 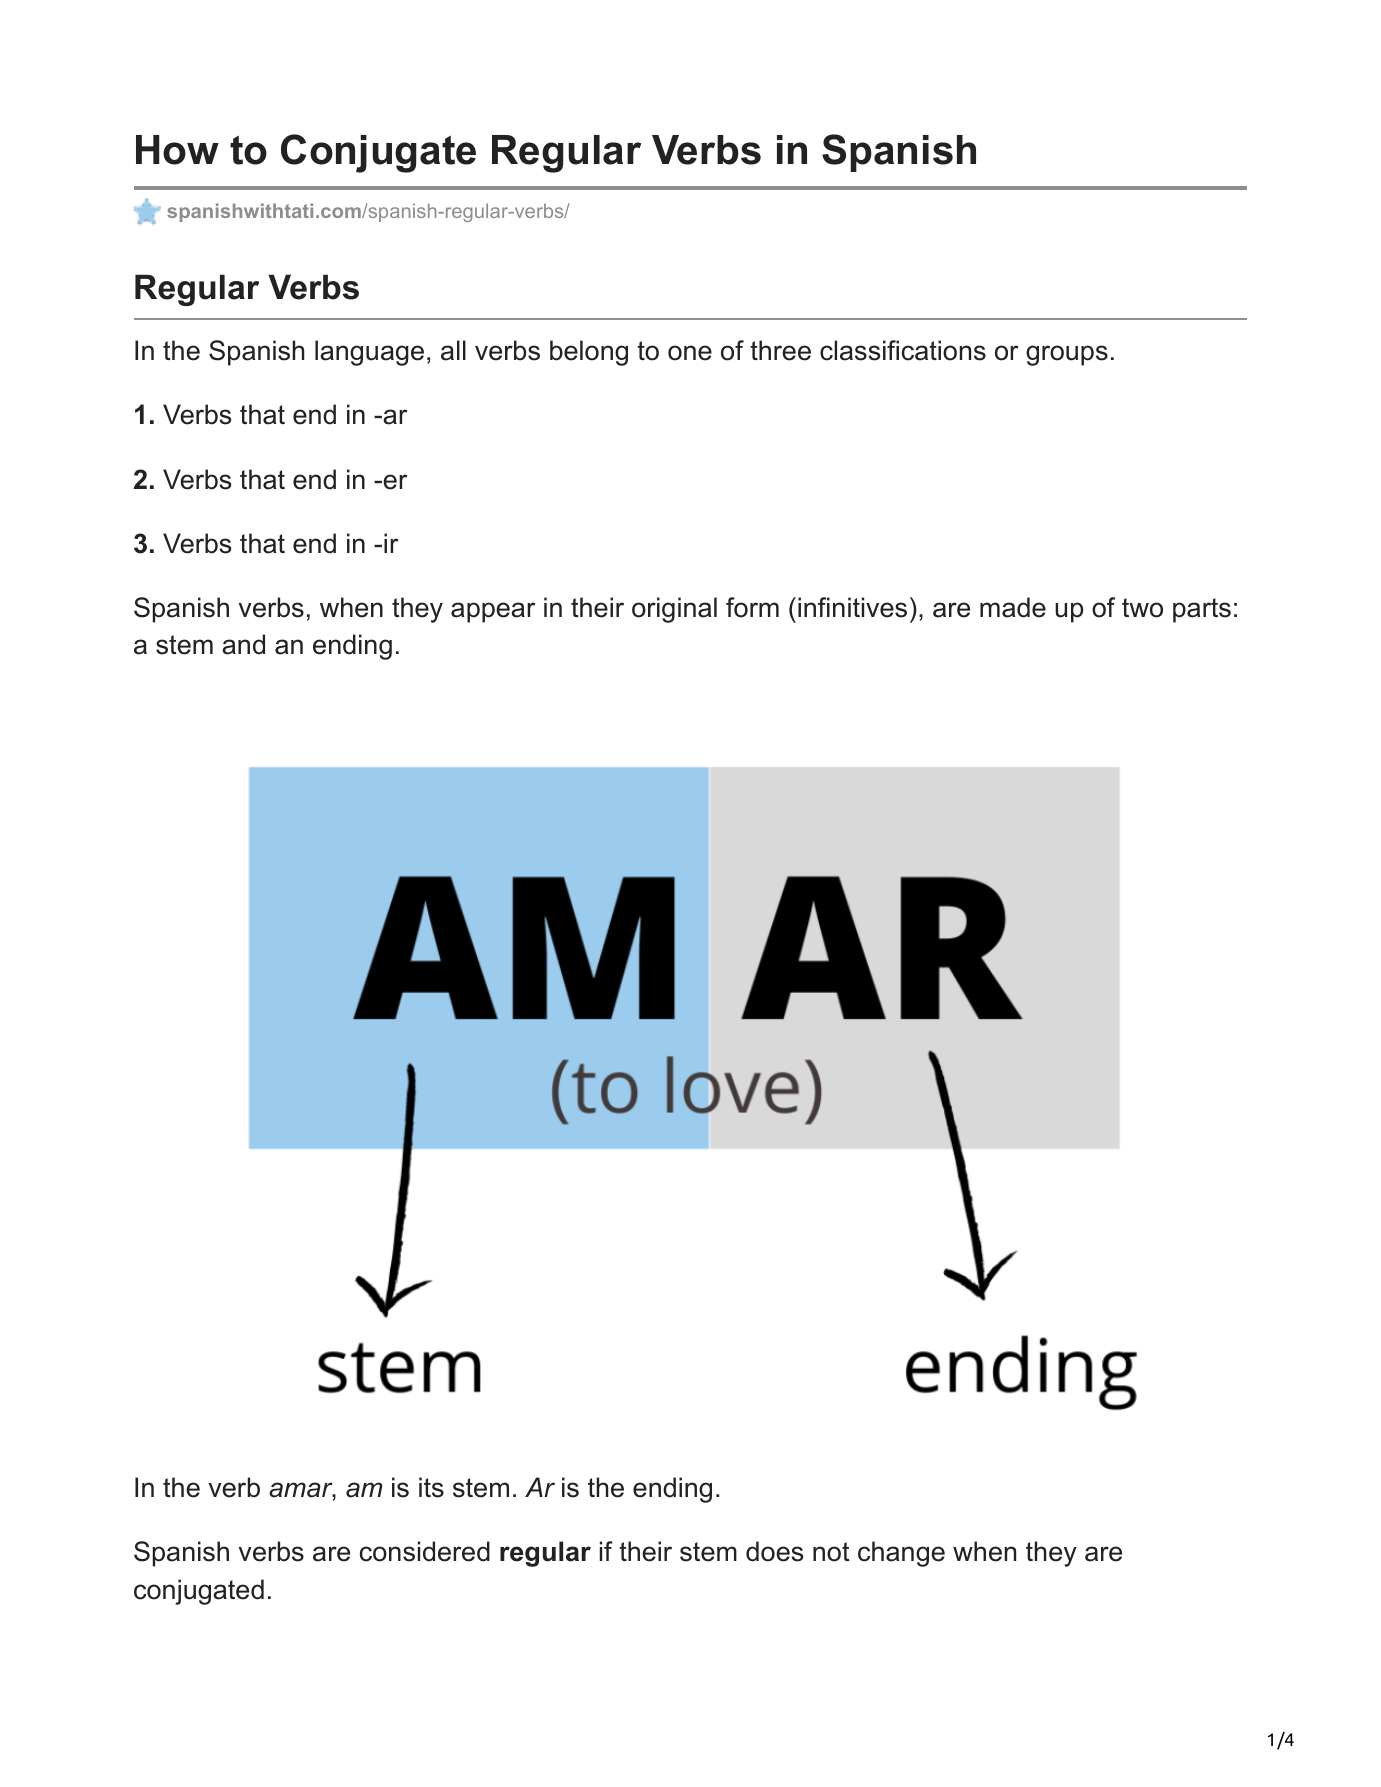 What do you see at coordinates (1142, 608) in the screenshot?
I see `two` at bounding box center [1142, 608].
